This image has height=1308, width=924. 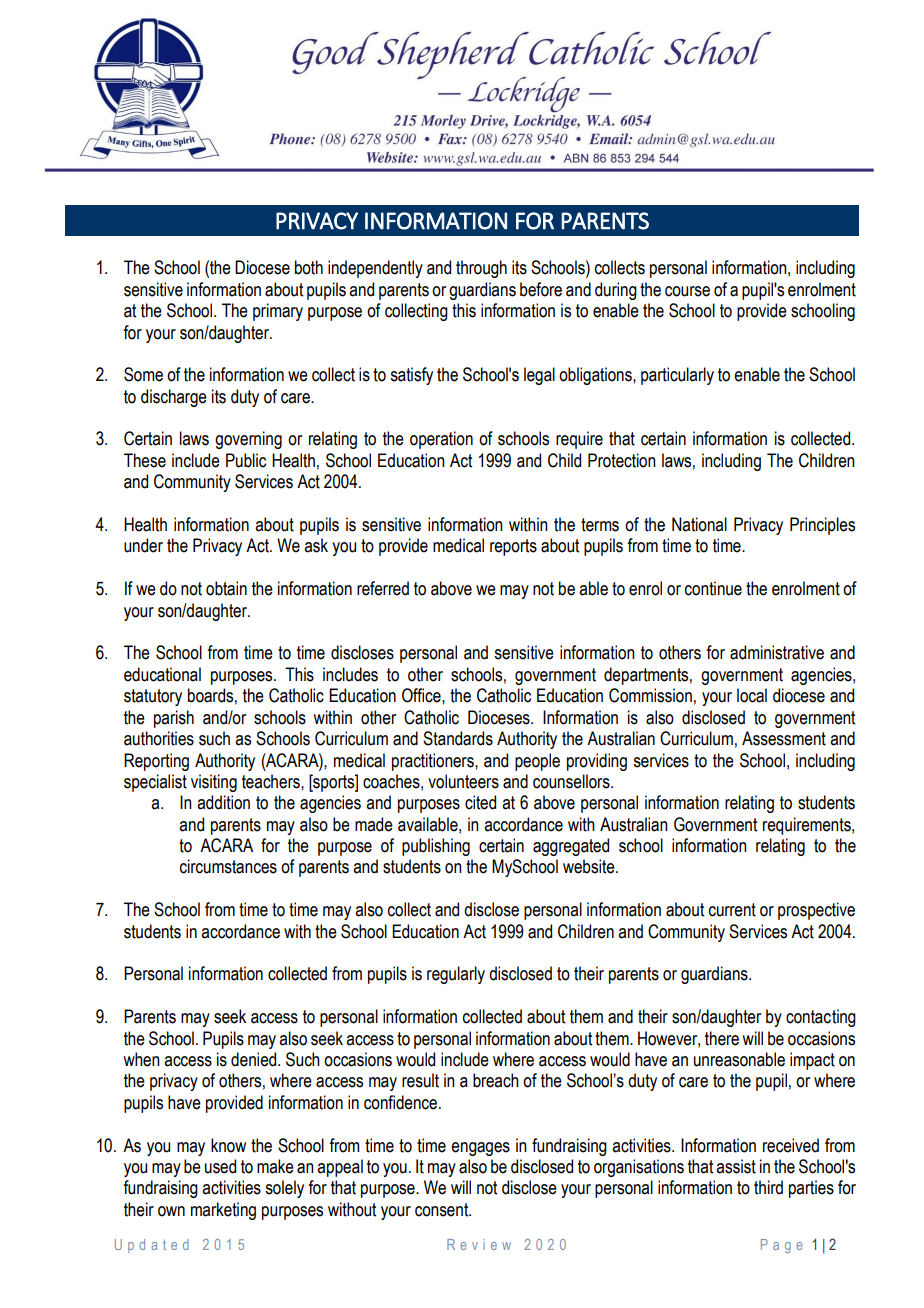 What do you see at coordinates (736, 1166) in the image?
I see `assist` at bounding box center [736, 1166].
